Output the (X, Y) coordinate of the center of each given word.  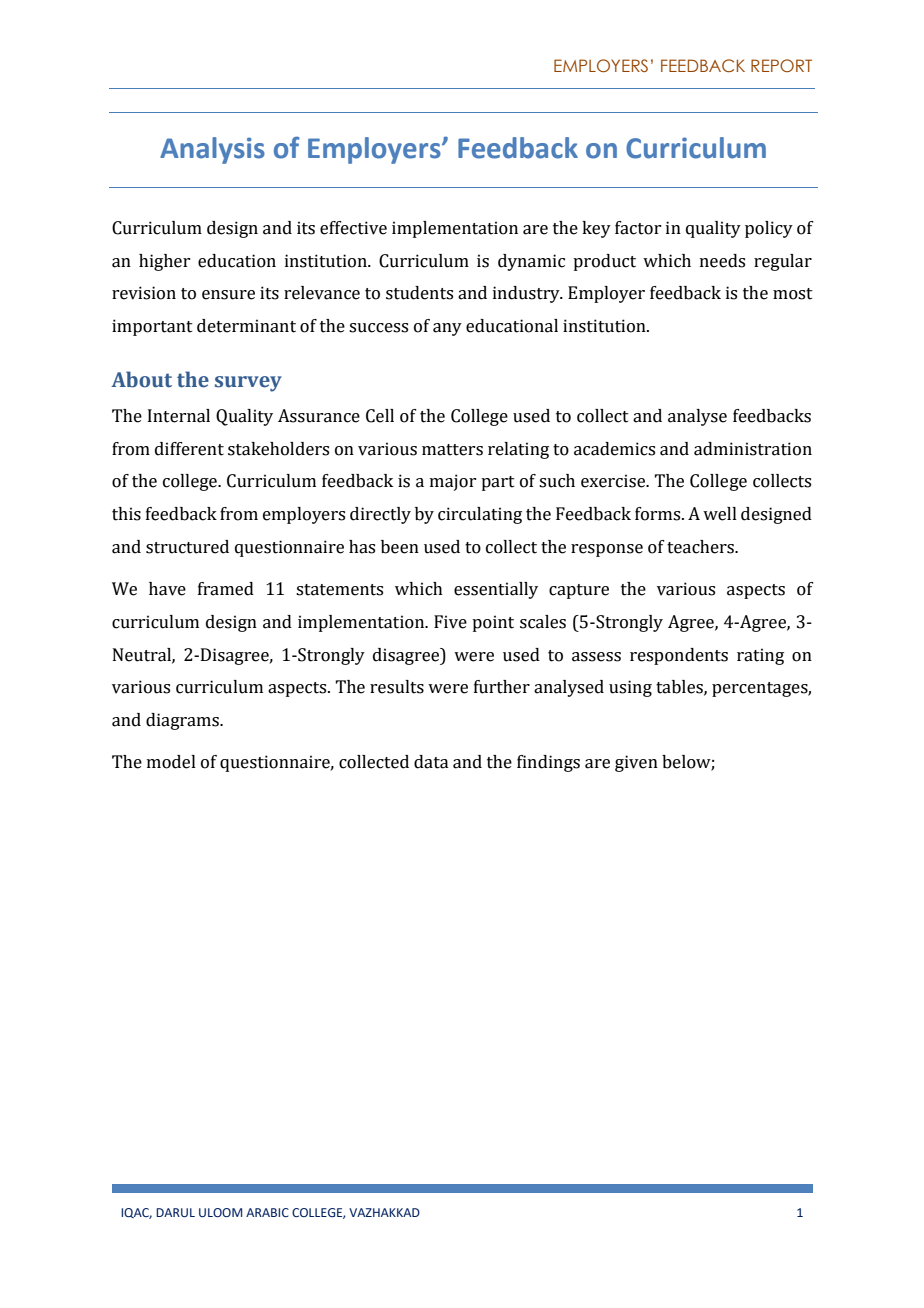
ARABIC (267, 1212)
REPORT (781, 65)
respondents (679, 656)
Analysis (212, 150)
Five (450, 622)
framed (226, 589)
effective (353, 228)
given (636, 763)
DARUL (175, 1212)
